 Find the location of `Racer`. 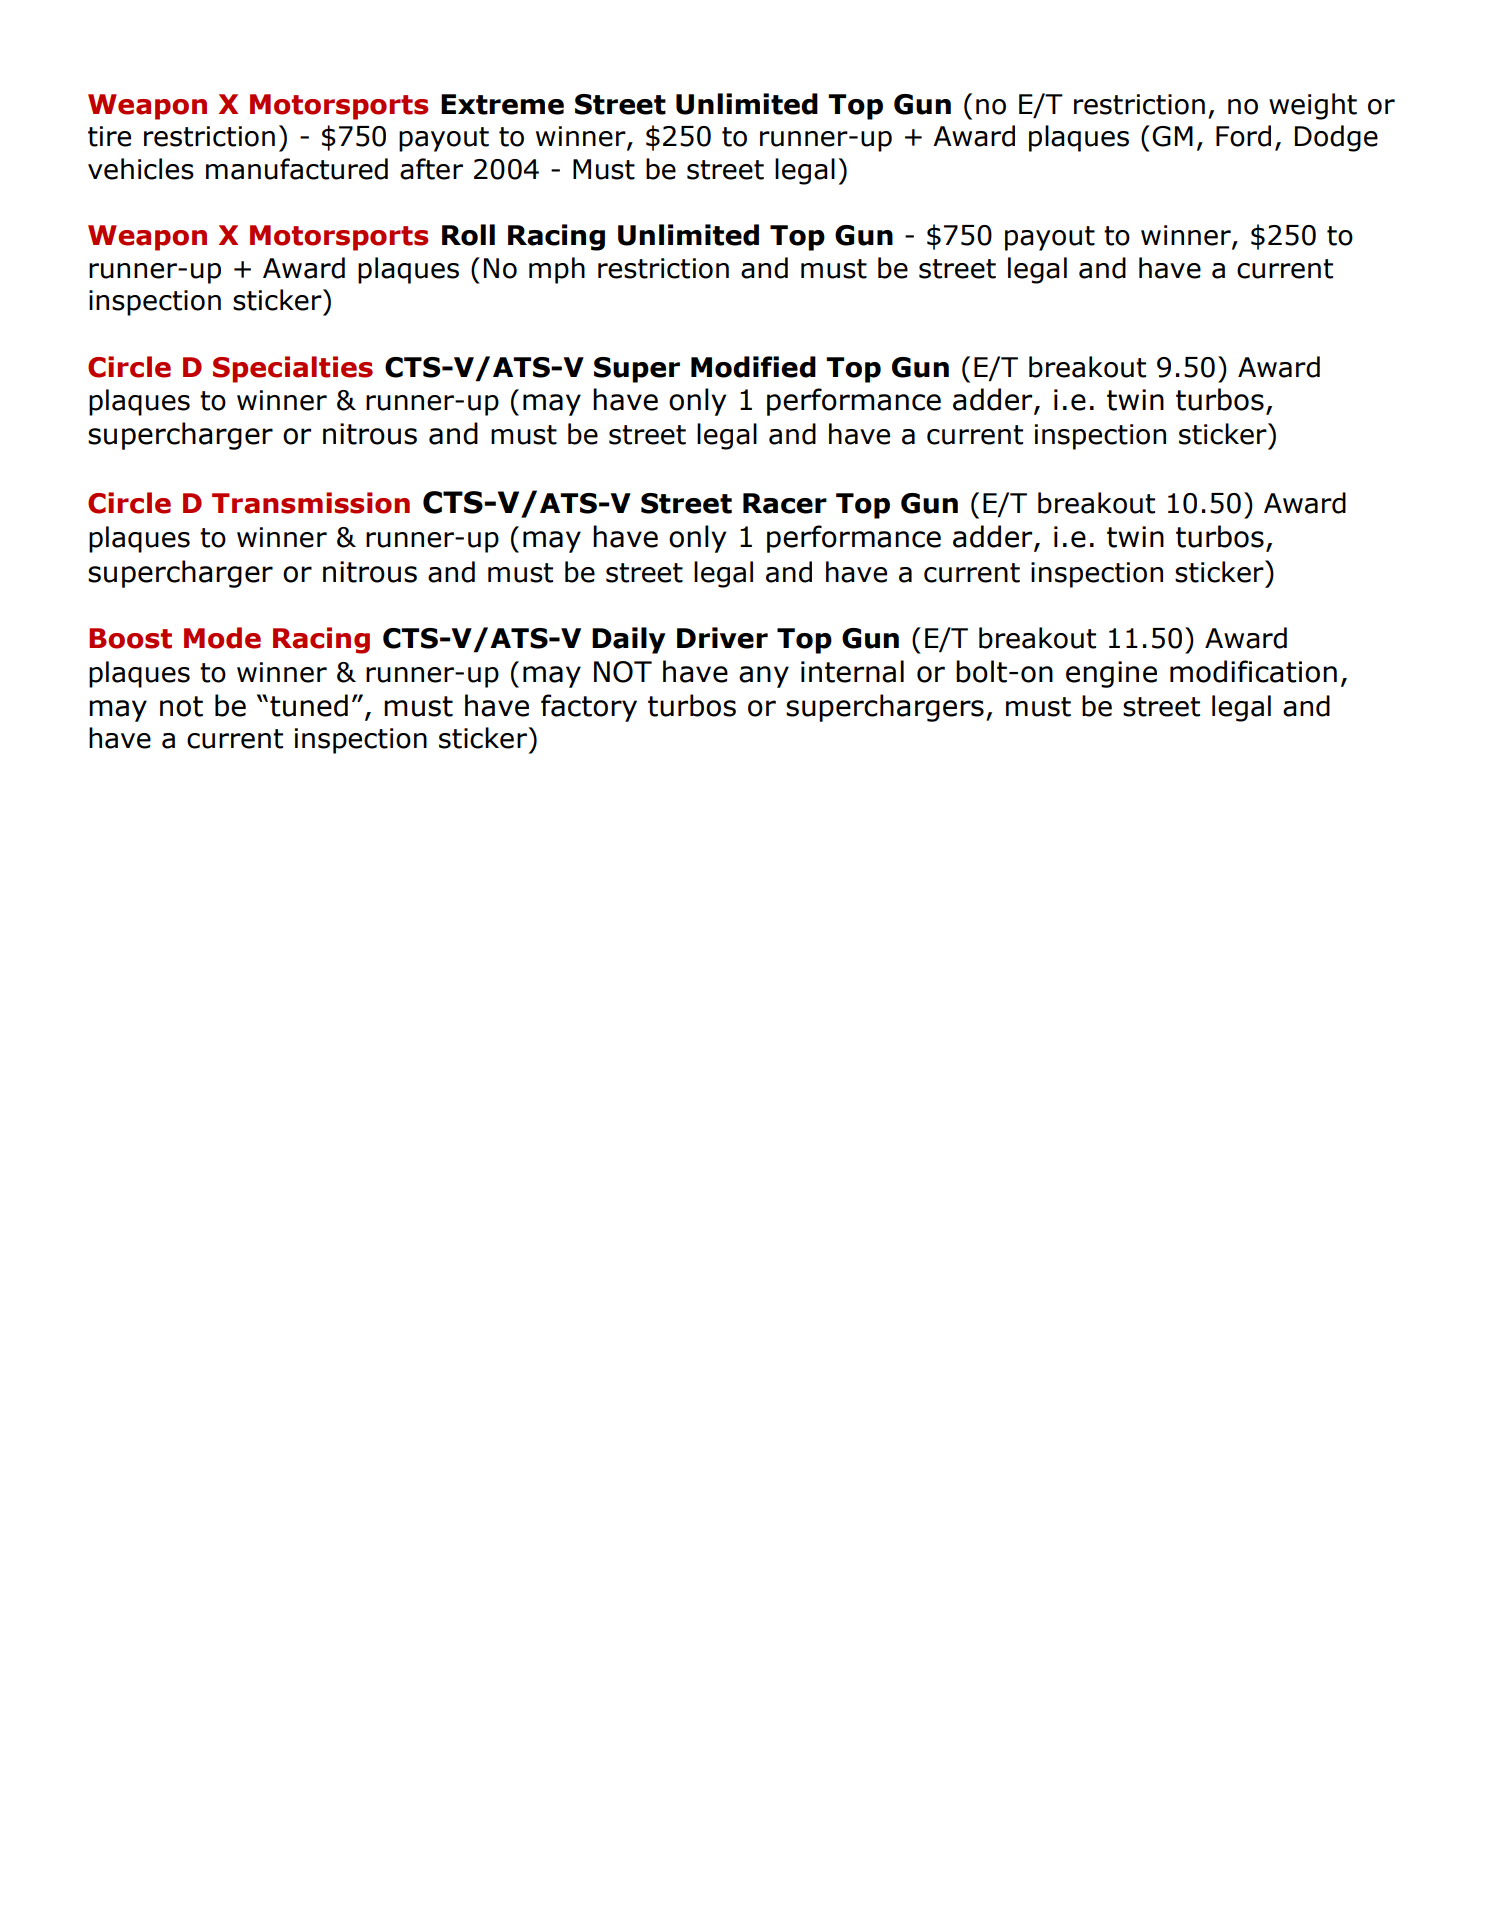

Racer is located at coordinates (785, 503).
